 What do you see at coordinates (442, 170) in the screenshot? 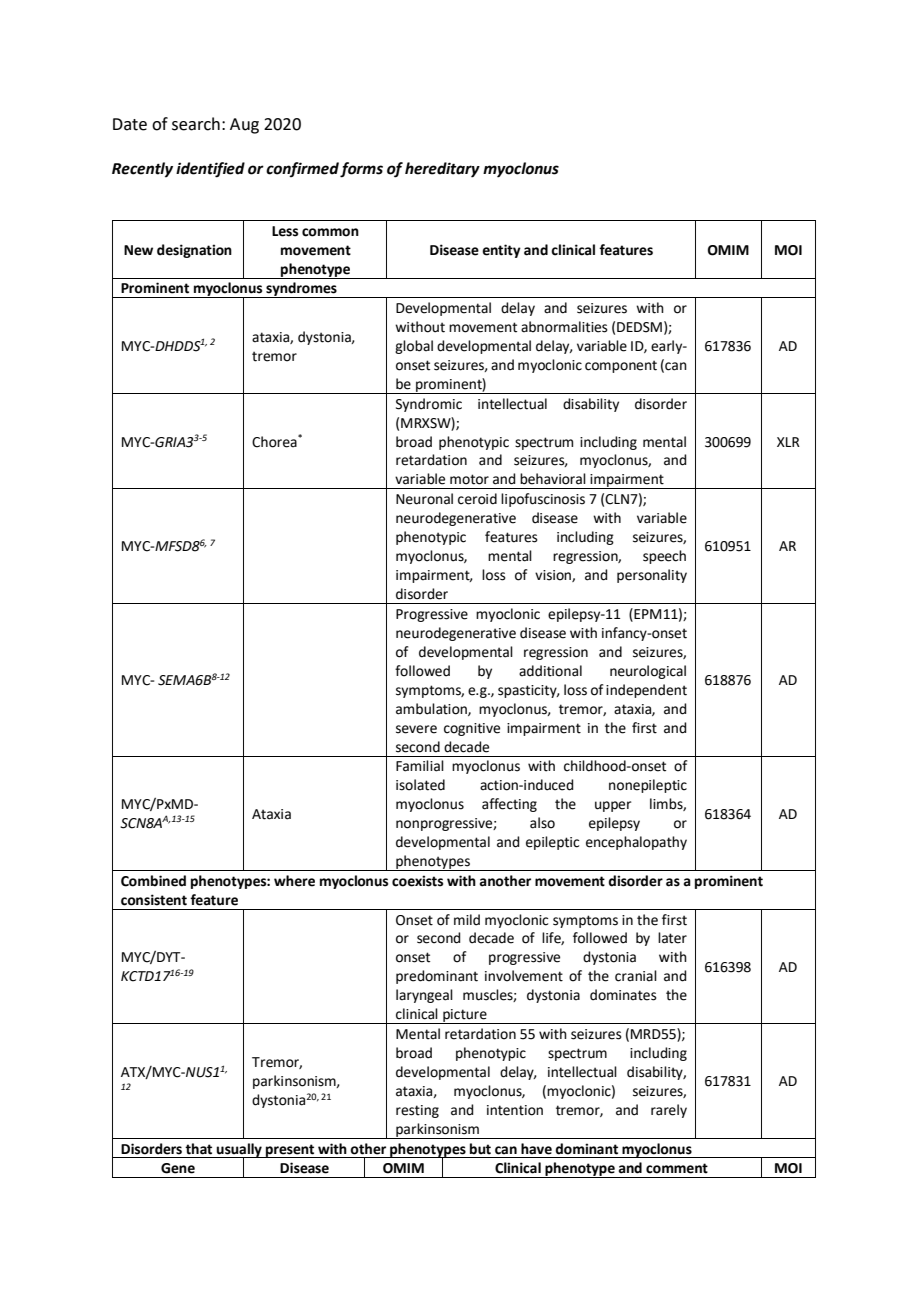
I see `hereditary` at bounding box center [442, 170].
